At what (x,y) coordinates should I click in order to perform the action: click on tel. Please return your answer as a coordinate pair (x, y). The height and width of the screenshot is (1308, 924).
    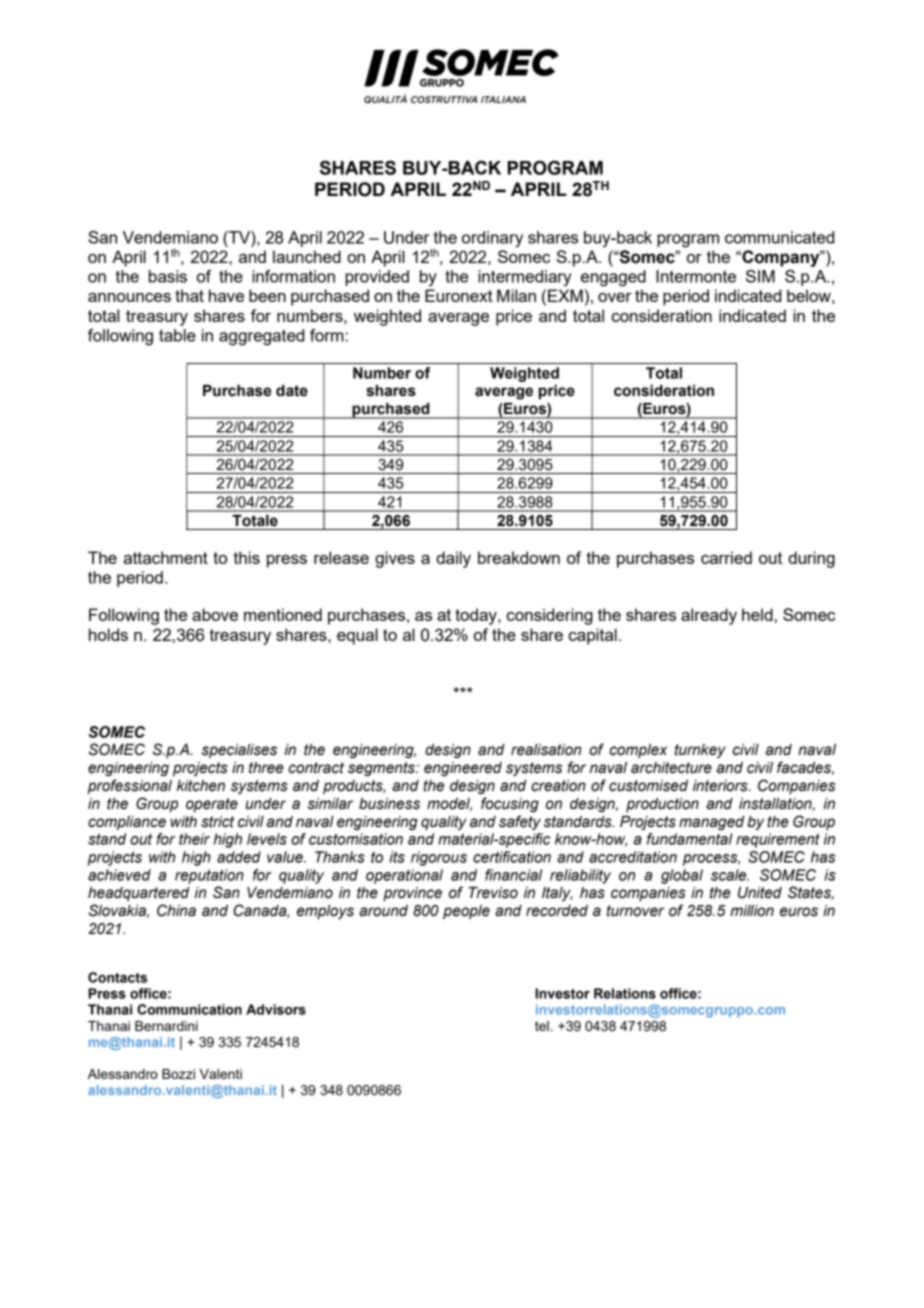
    Looking at the image, I should click on (542, 1026).
